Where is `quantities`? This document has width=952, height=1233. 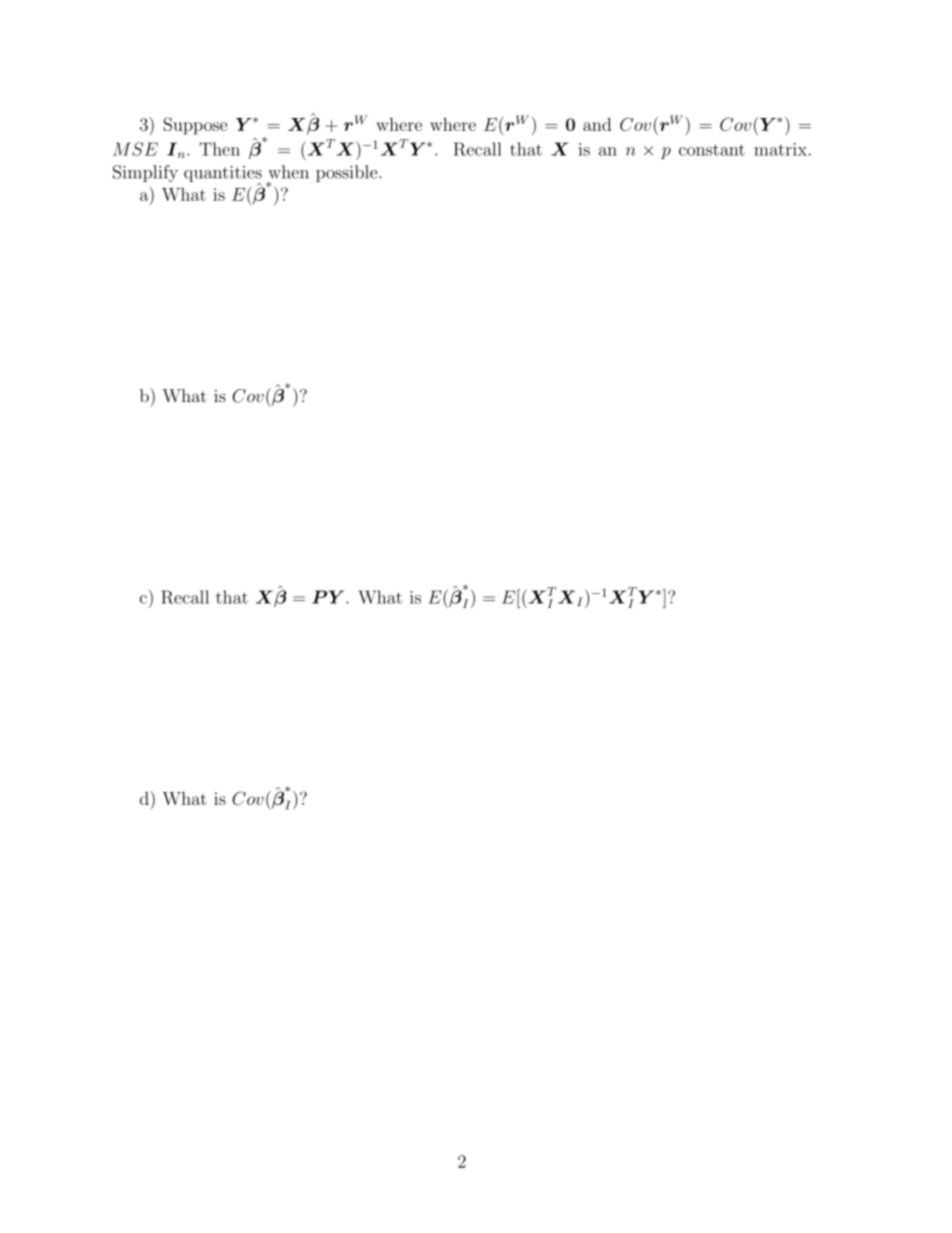 quantities is located at coordinates (223, 175).
